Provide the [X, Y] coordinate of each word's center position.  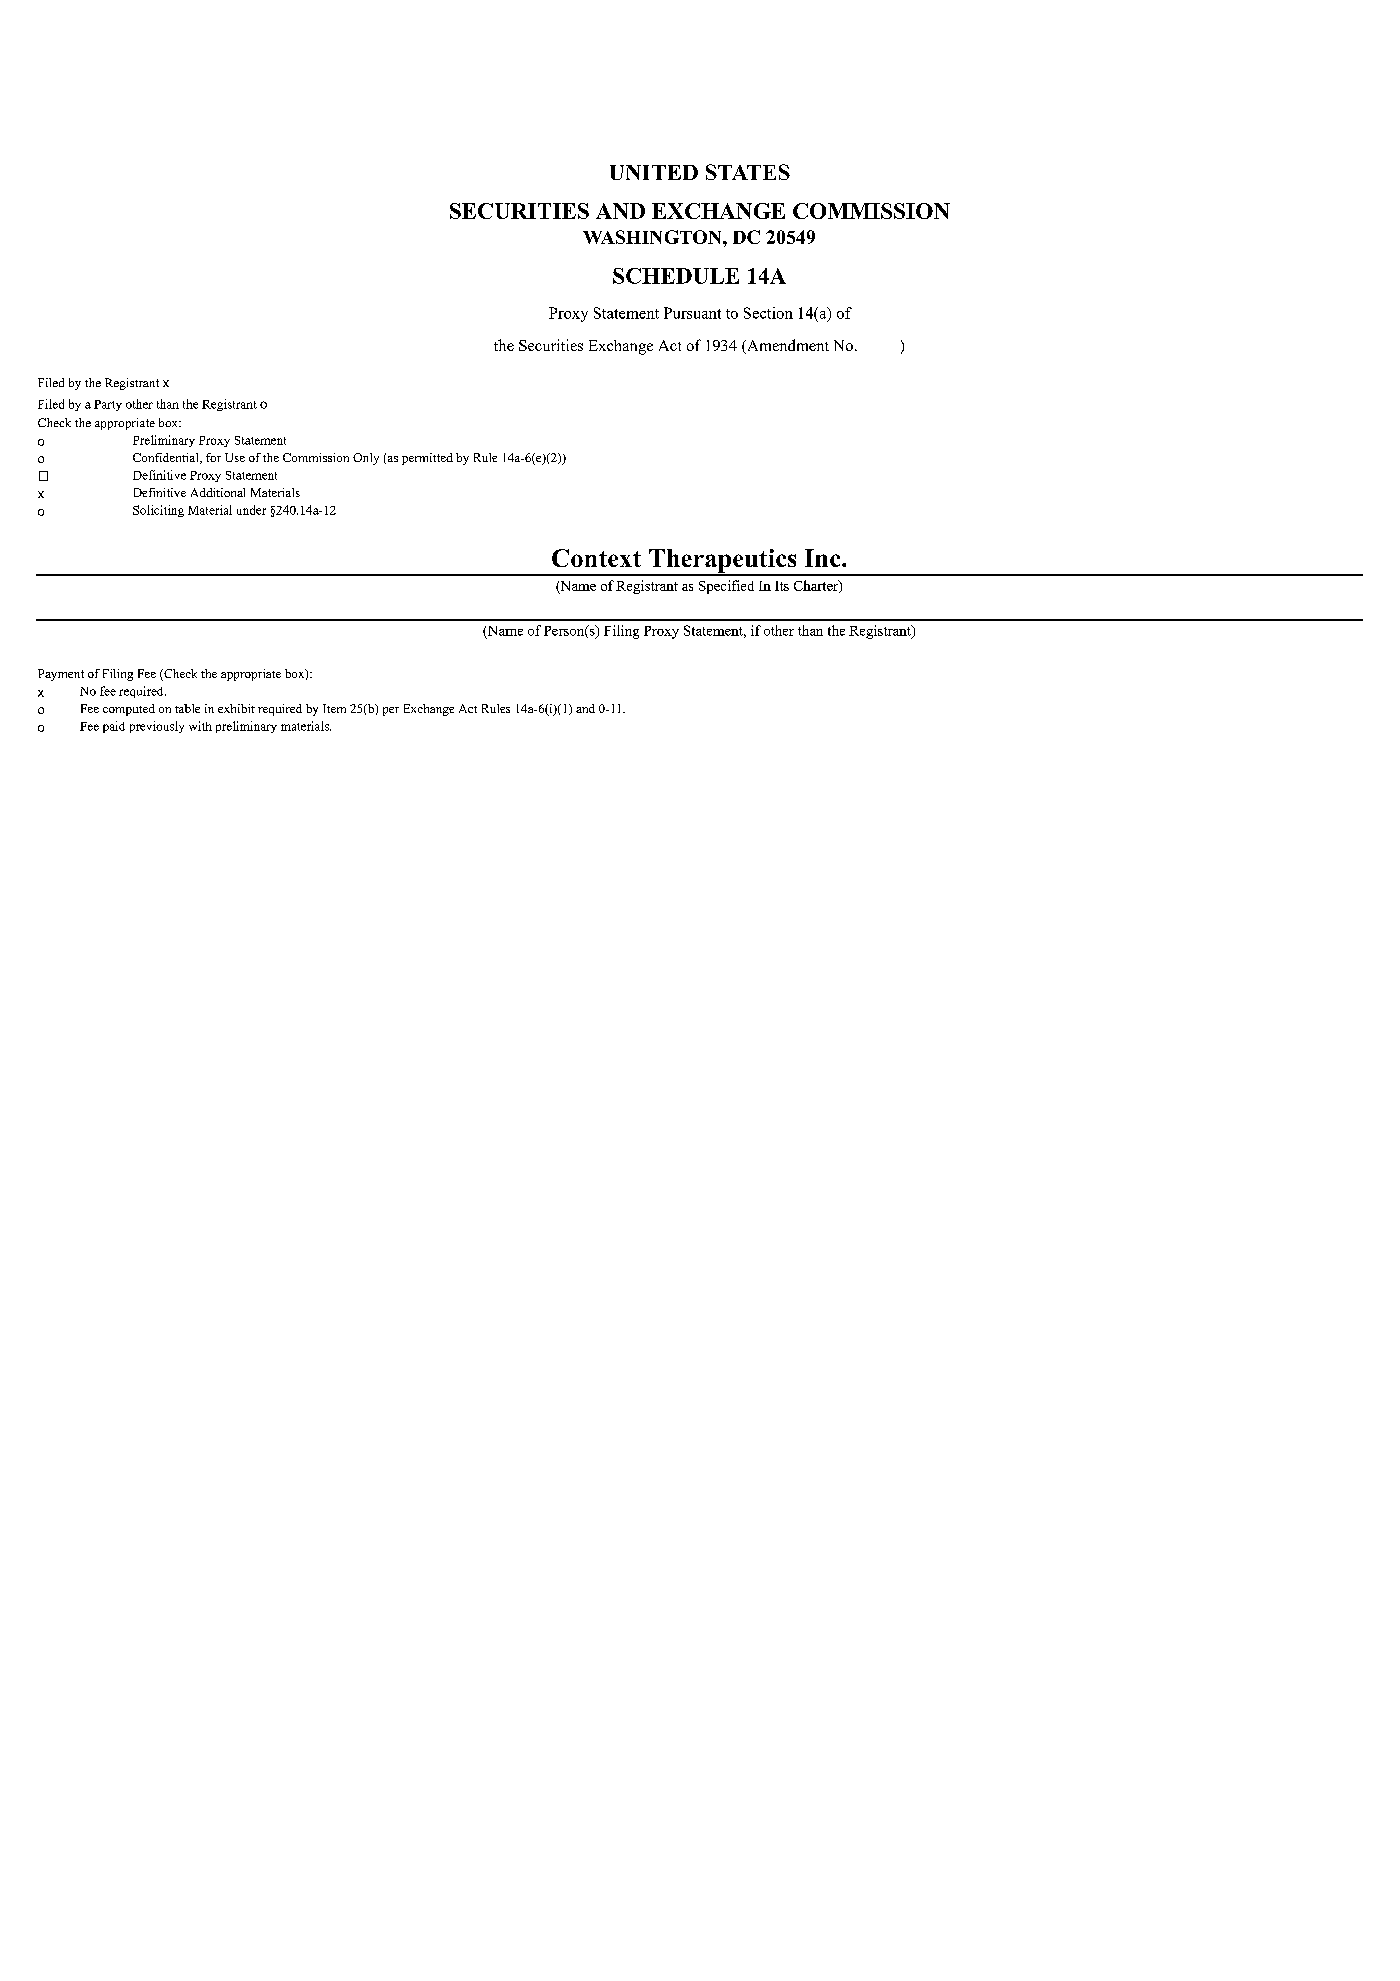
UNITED [654, 172]
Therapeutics [722, 562]
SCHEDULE [676, 276]
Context [596, 558]
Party [108, 405]
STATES [748, 172]
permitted [427, 459]
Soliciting [158, 511]
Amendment [787, 346]
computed [129, 710]
